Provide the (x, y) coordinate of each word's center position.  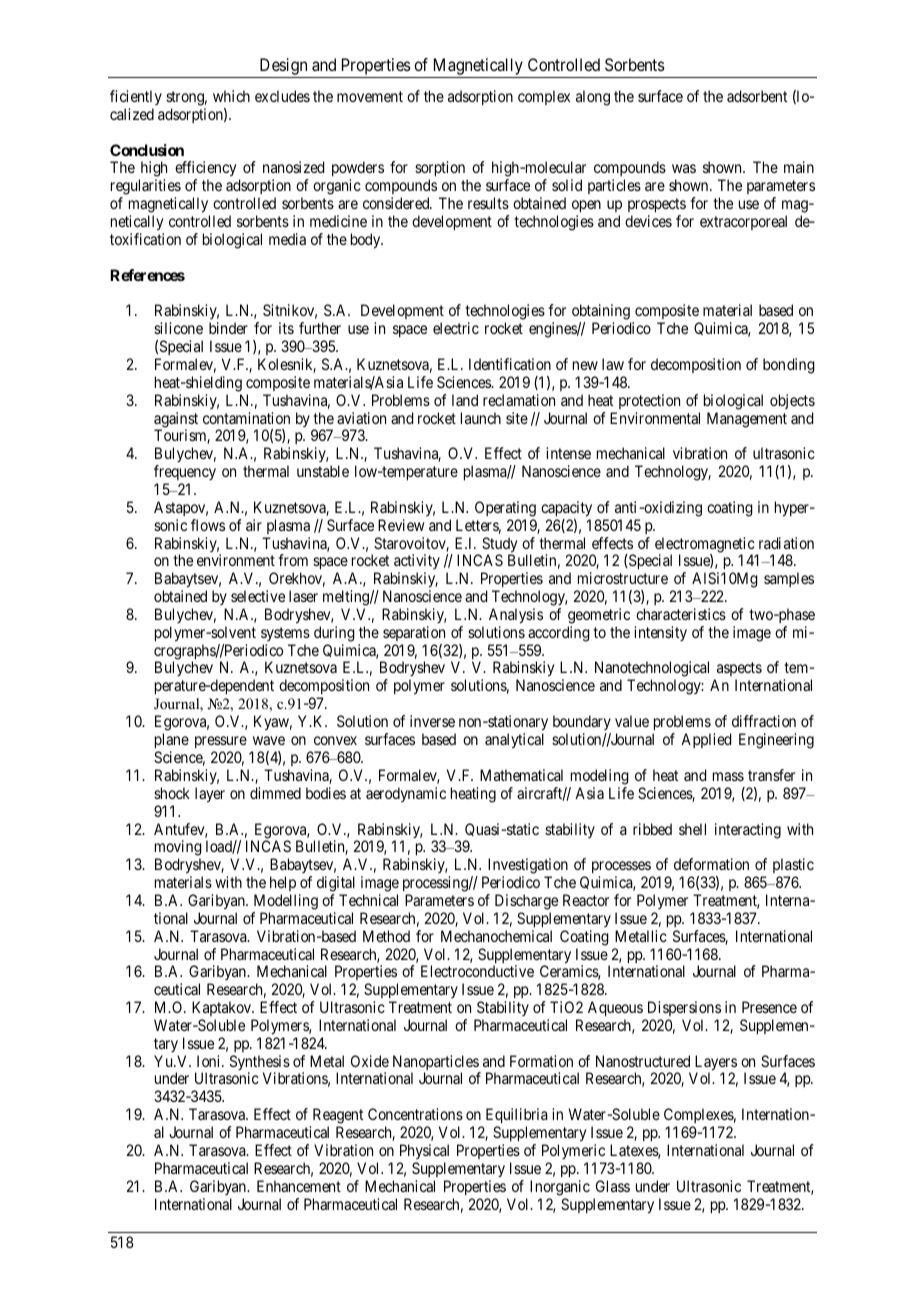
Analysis (516, 616)
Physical (424, 1151)
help (283, 883)
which (231, 96)
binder (228, 328)
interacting (748, 831)
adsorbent (757, 96)
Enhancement (299, 1186)
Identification (510, 364)
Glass (613, 1186)
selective (258, 596)
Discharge (526, 902)
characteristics (681, 614)
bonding (789, 366)
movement (370, 96)
